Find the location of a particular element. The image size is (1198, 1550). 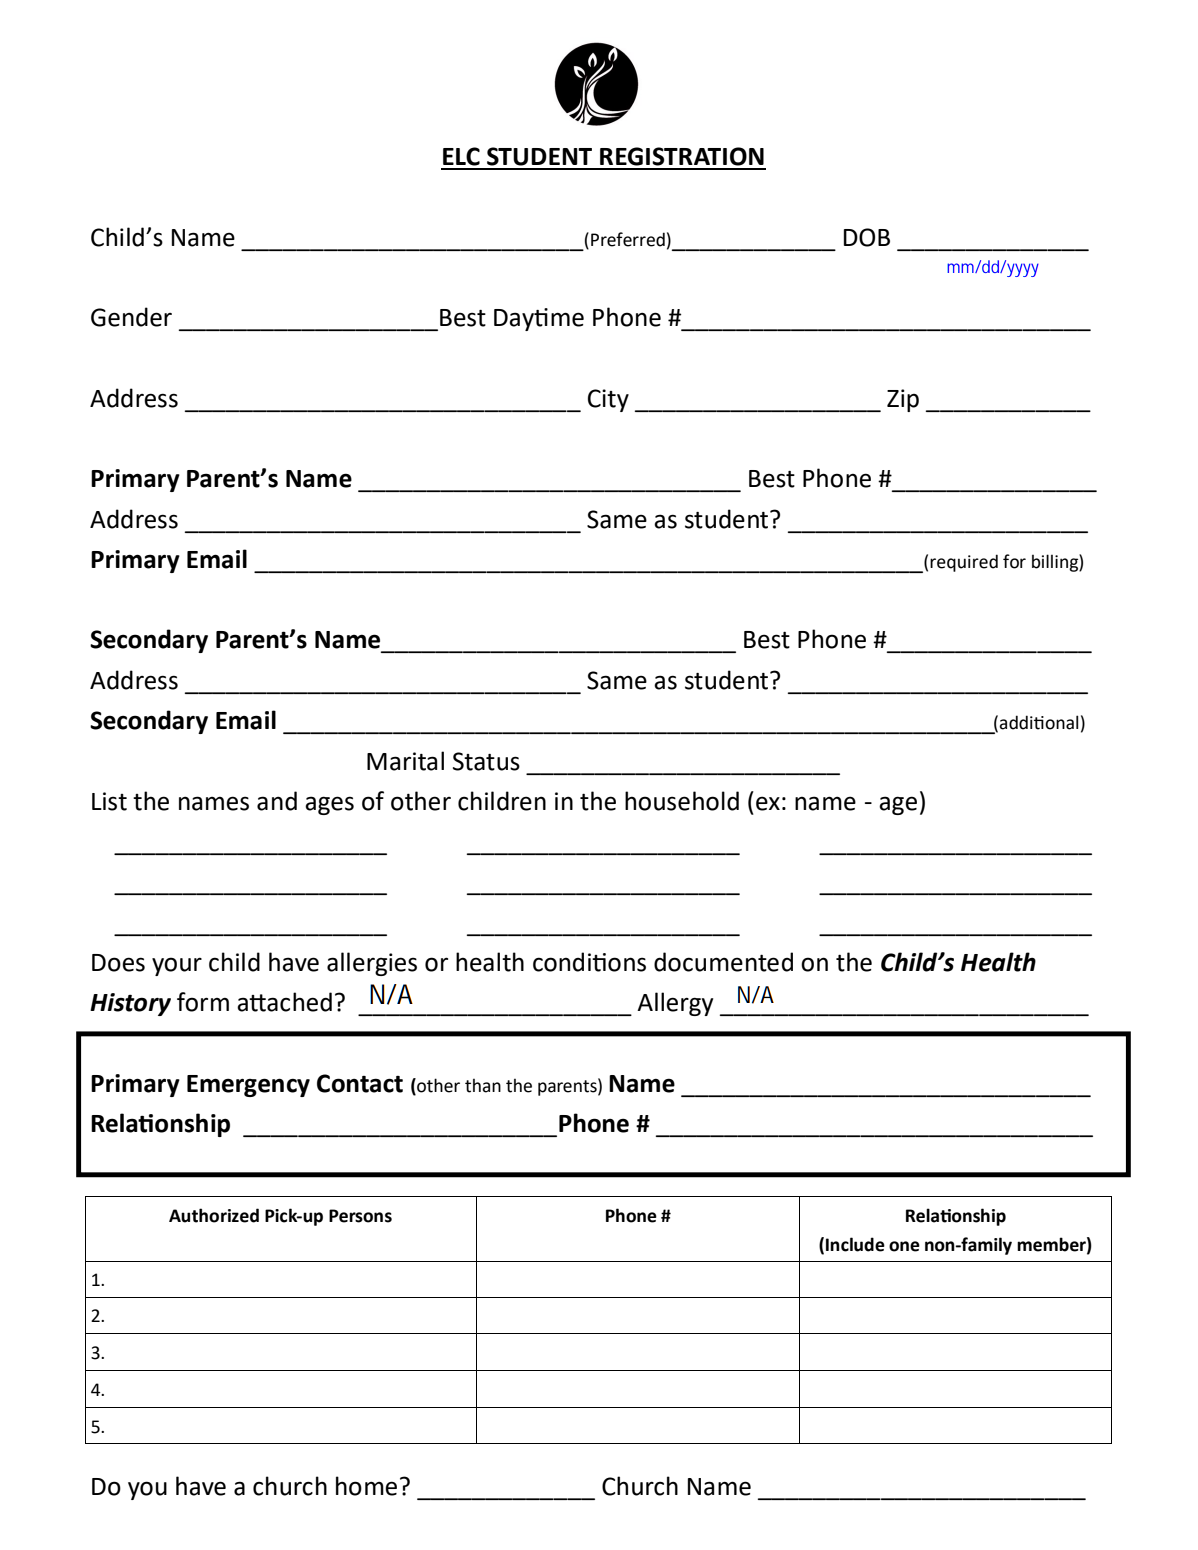

Persons is located at coordinates (360, 1216).
